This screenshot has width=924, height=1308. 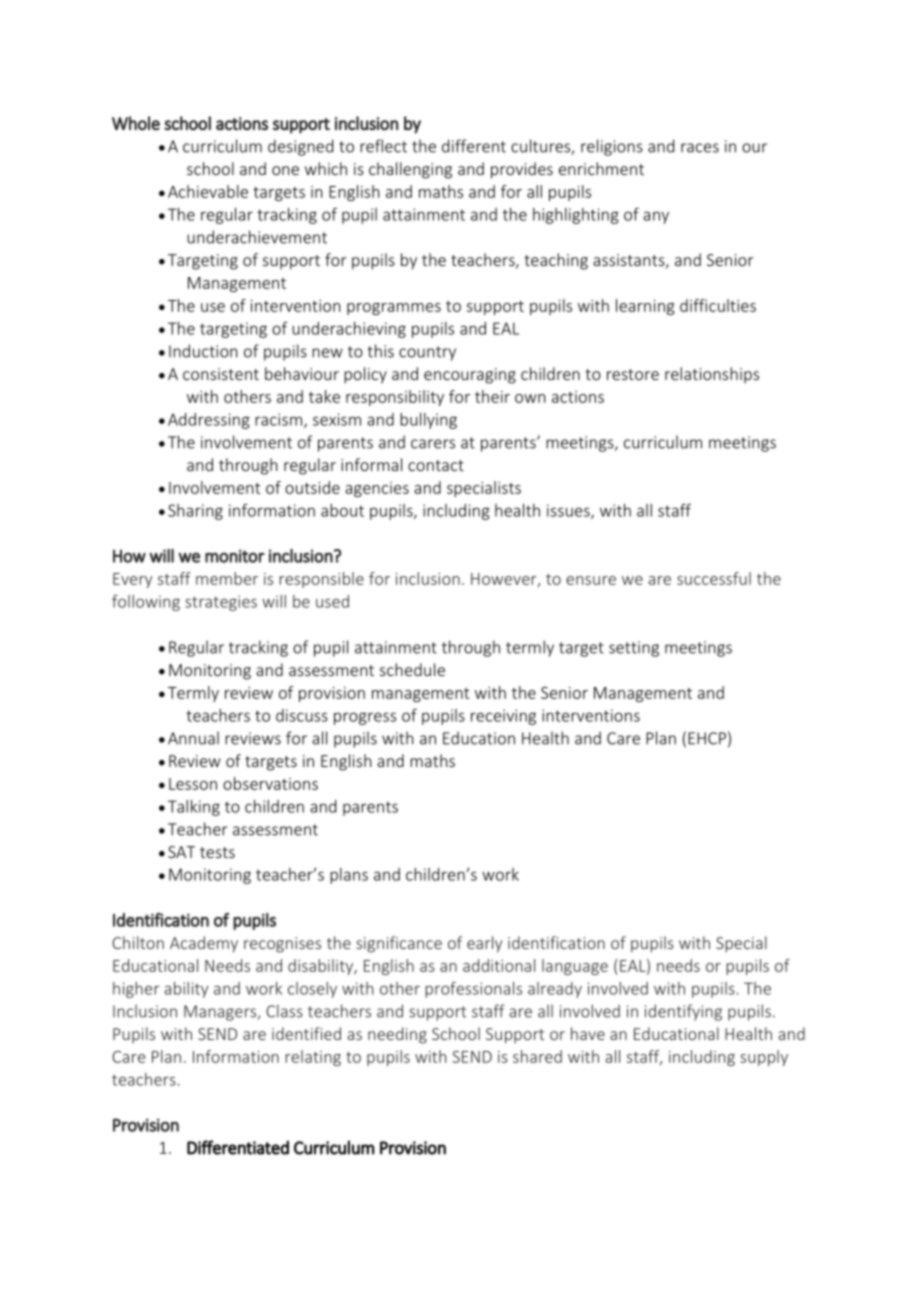 I want to click on relationships, so click(x=712, y=375).
